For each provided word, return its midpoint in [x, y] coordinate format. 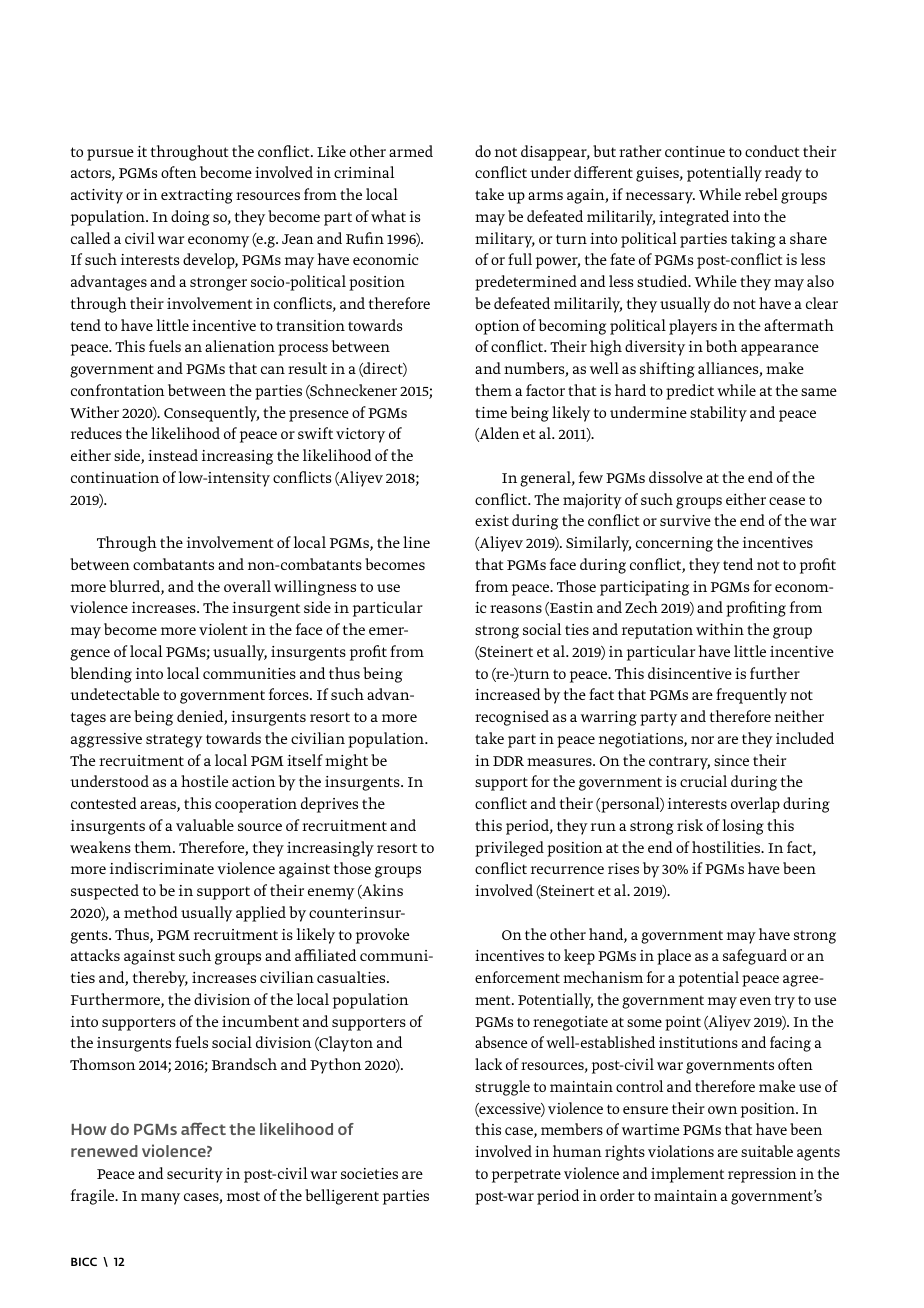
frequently [751, 696]
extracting [197, 196]
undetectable [114, 694]
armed [411, 151]
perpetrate [526, 1176]
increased [508, 694]
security [195, 1175]
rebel [761, 194]
